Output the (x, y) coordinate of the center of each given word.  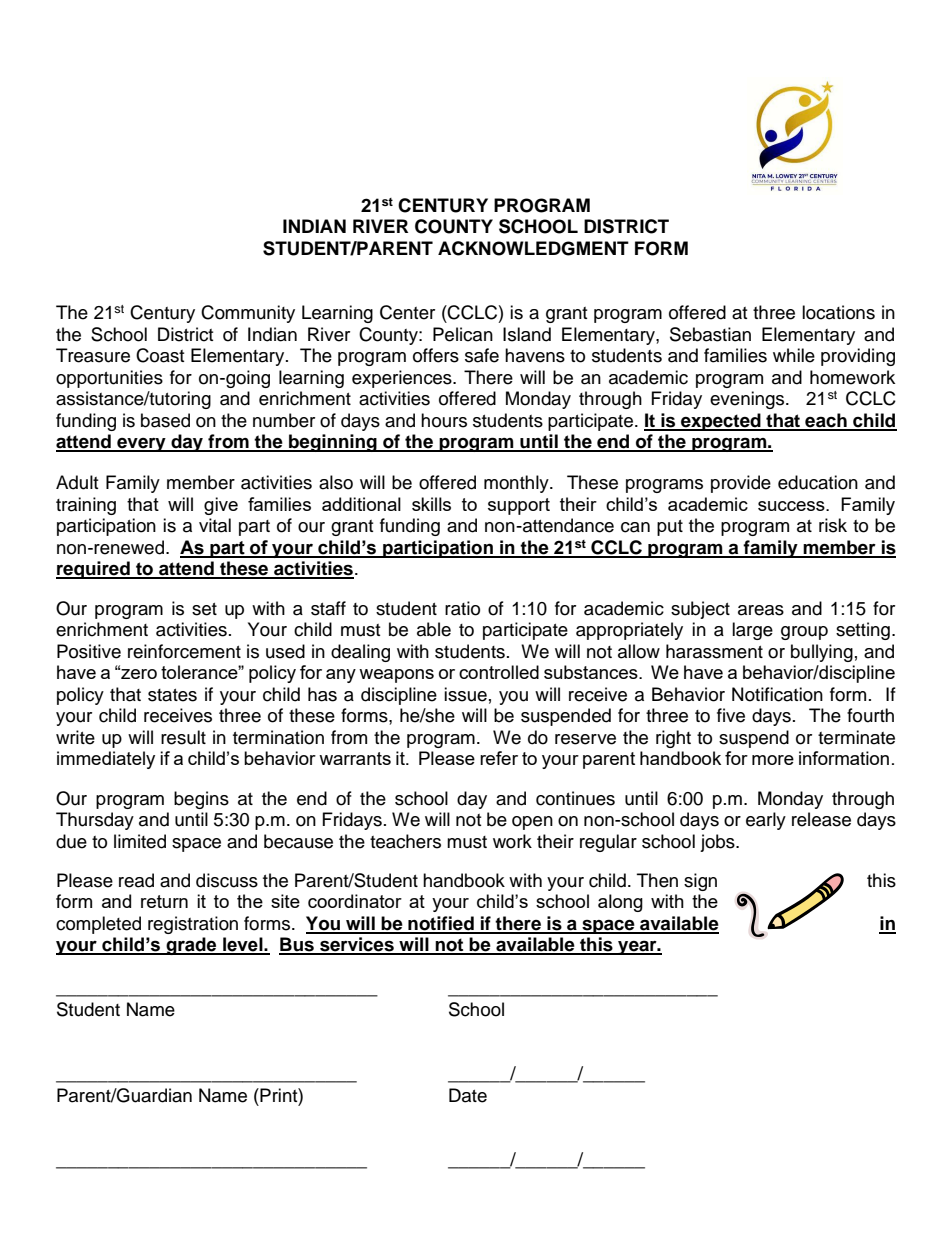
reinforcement (184, 651)
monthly (517, 484)
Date (468, 1095)
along (620, 903)
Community (248, 314)
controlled (499, 672)
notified (441, 924)
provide (741, 484)
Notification (777, 694)
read (136, 880)
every (141, 445)
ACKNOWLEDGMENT (533, 248)
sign (700, 882)
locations (838, 312)
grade (191, 946)
